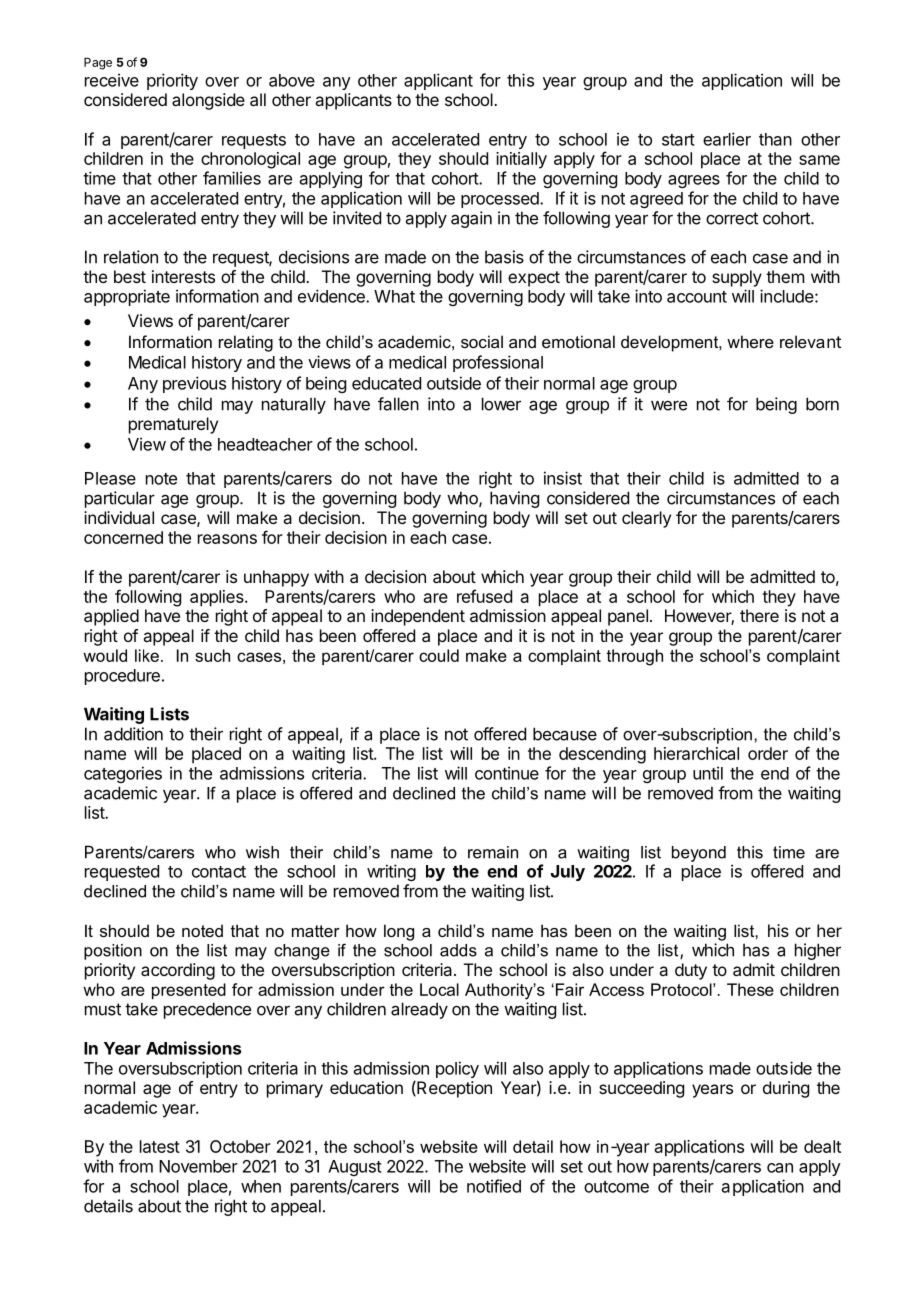  Describe the element at coordinates (198, 1166) in the page. I see `November` at that location.
